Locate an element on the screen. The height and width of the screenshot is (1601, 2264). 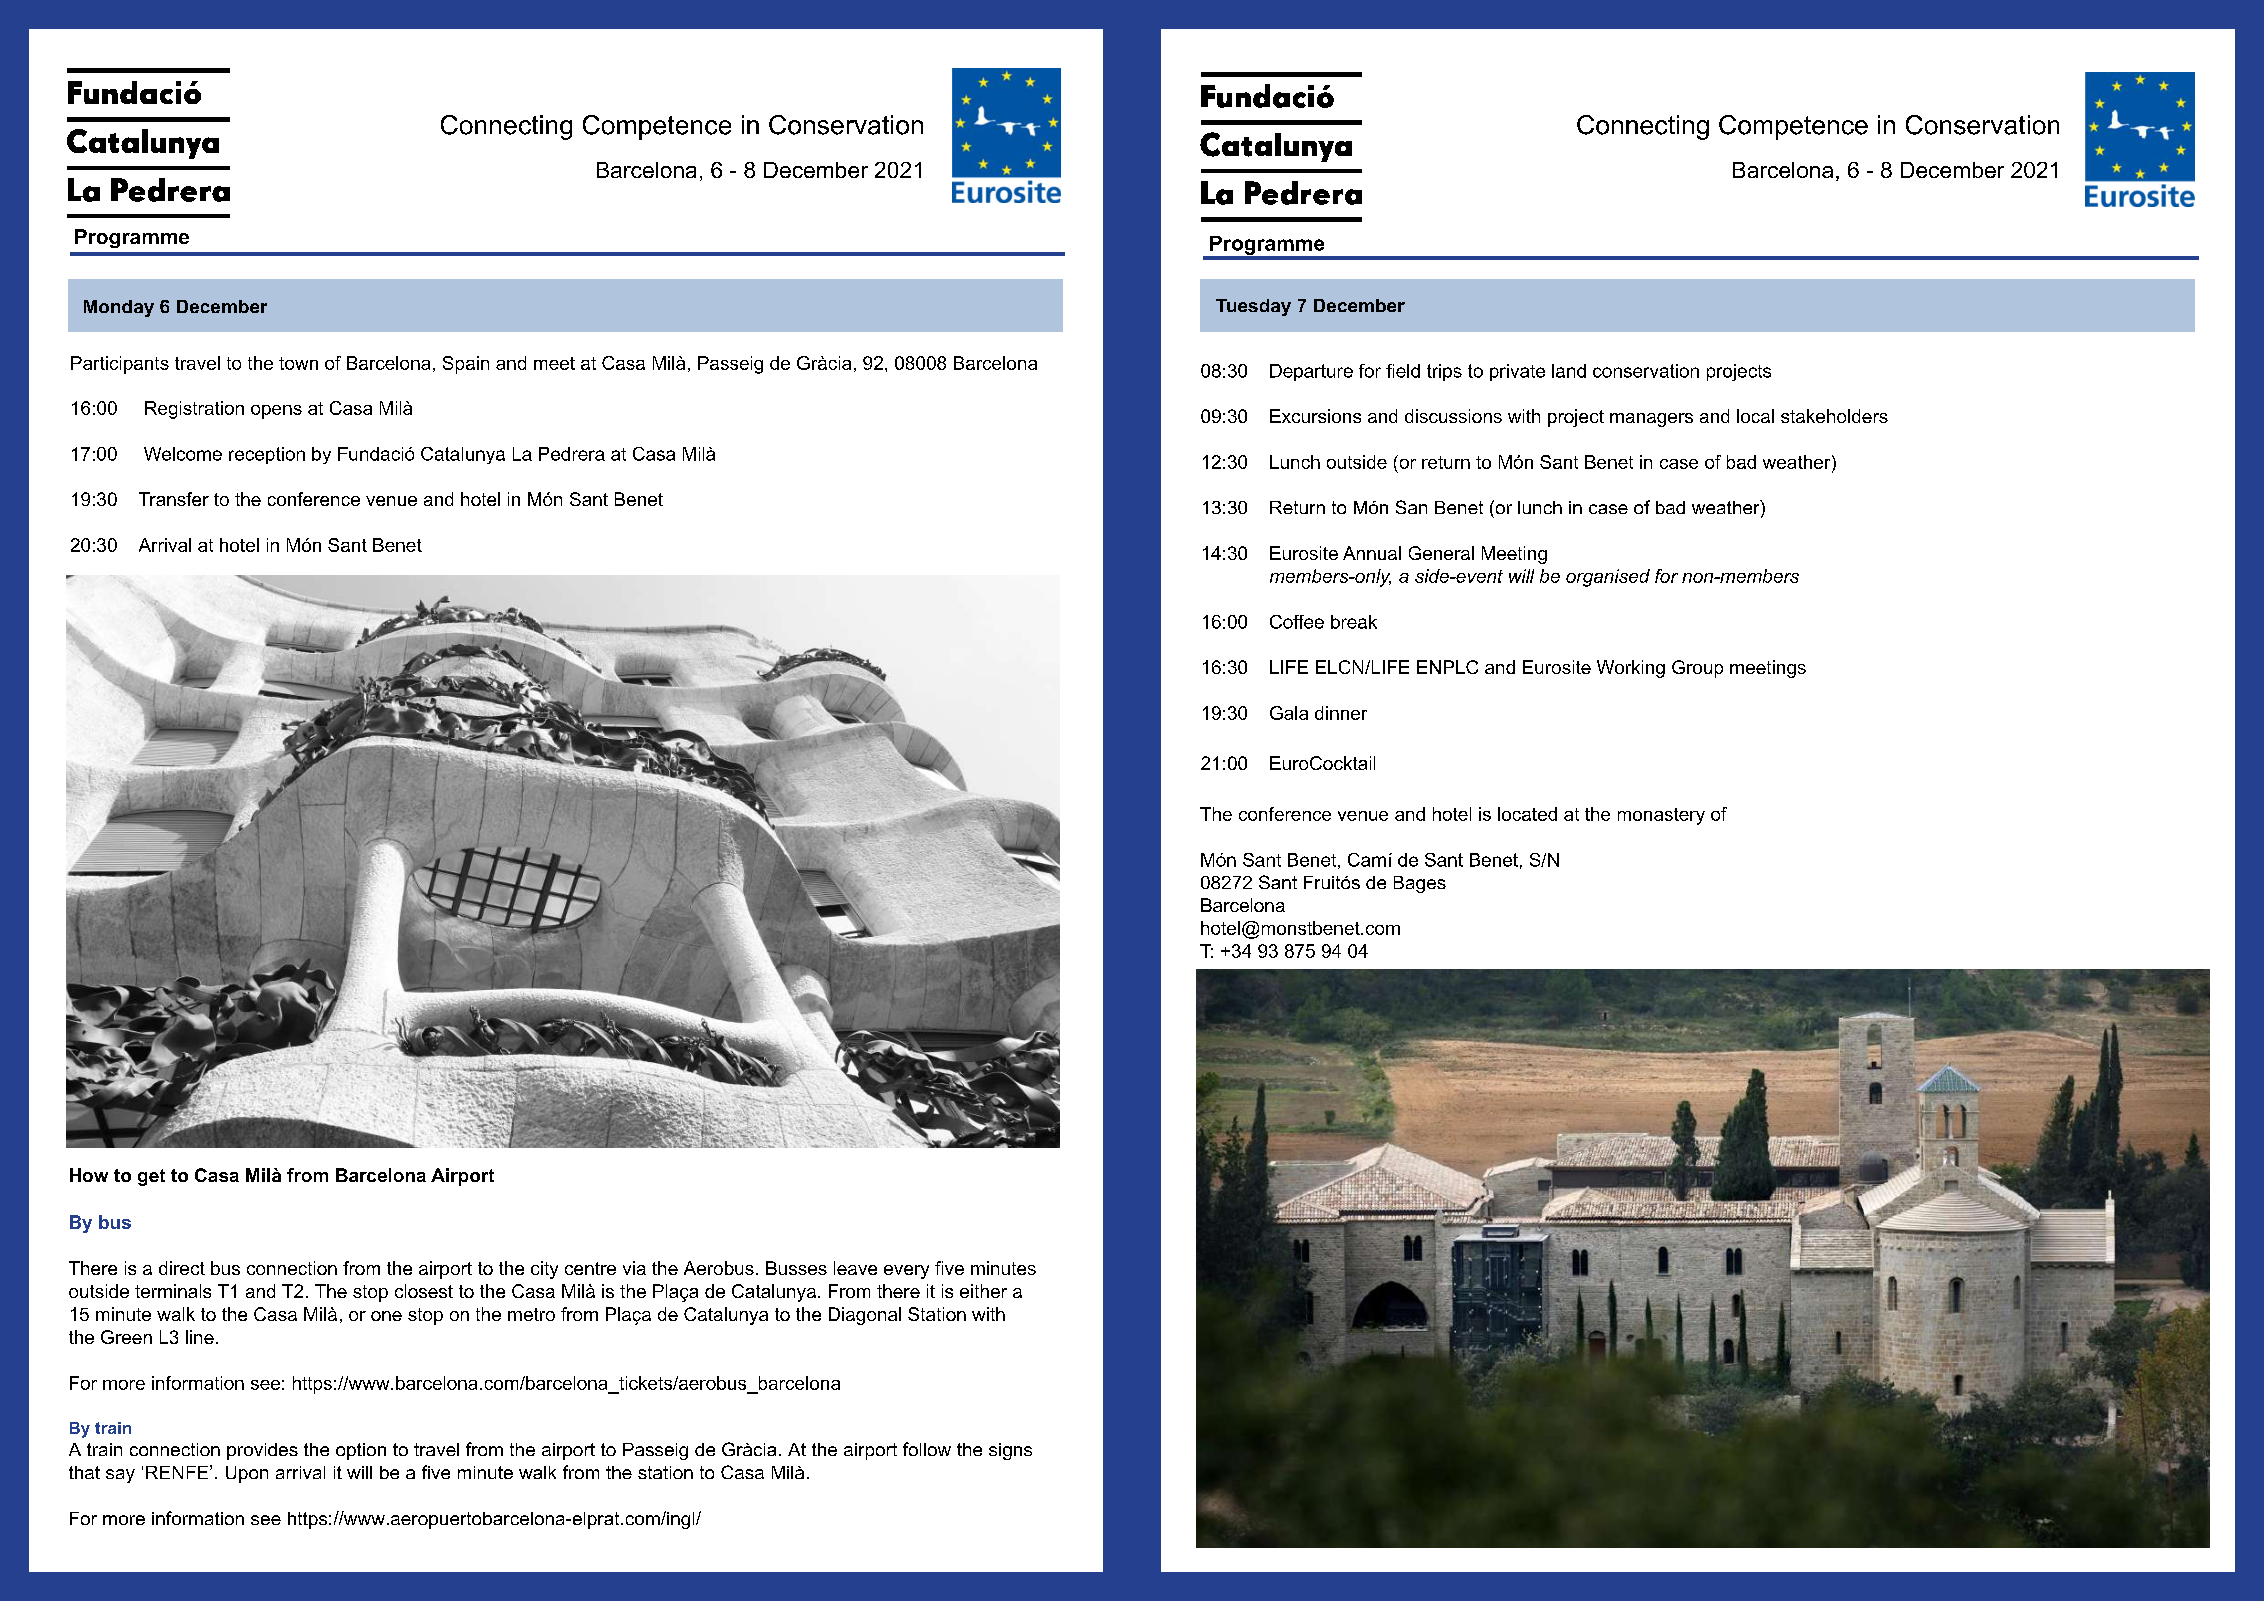
located is located at coordinates (1527, 814).
